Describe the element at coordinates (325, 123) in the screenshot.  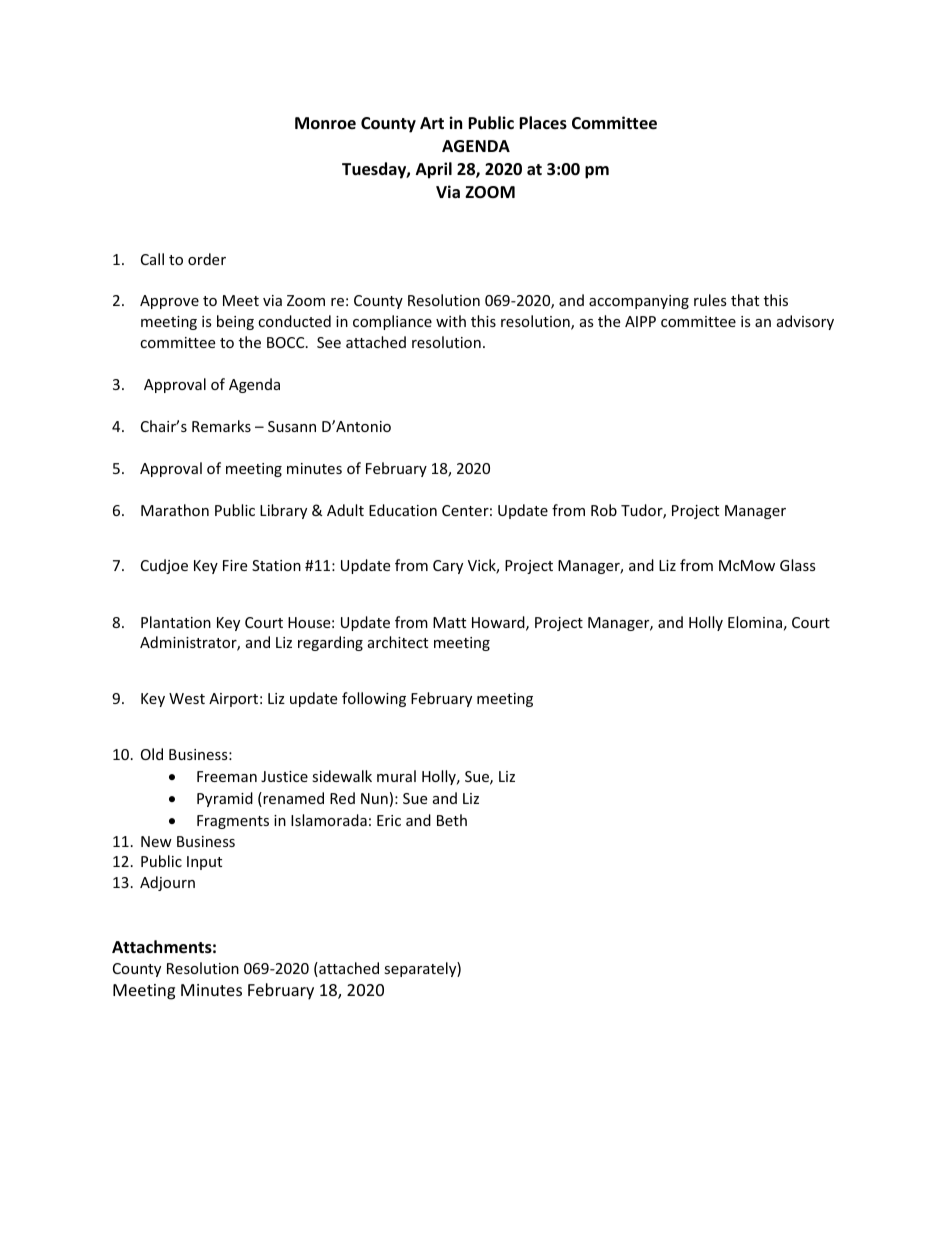
I see `Monroe` at that location.
